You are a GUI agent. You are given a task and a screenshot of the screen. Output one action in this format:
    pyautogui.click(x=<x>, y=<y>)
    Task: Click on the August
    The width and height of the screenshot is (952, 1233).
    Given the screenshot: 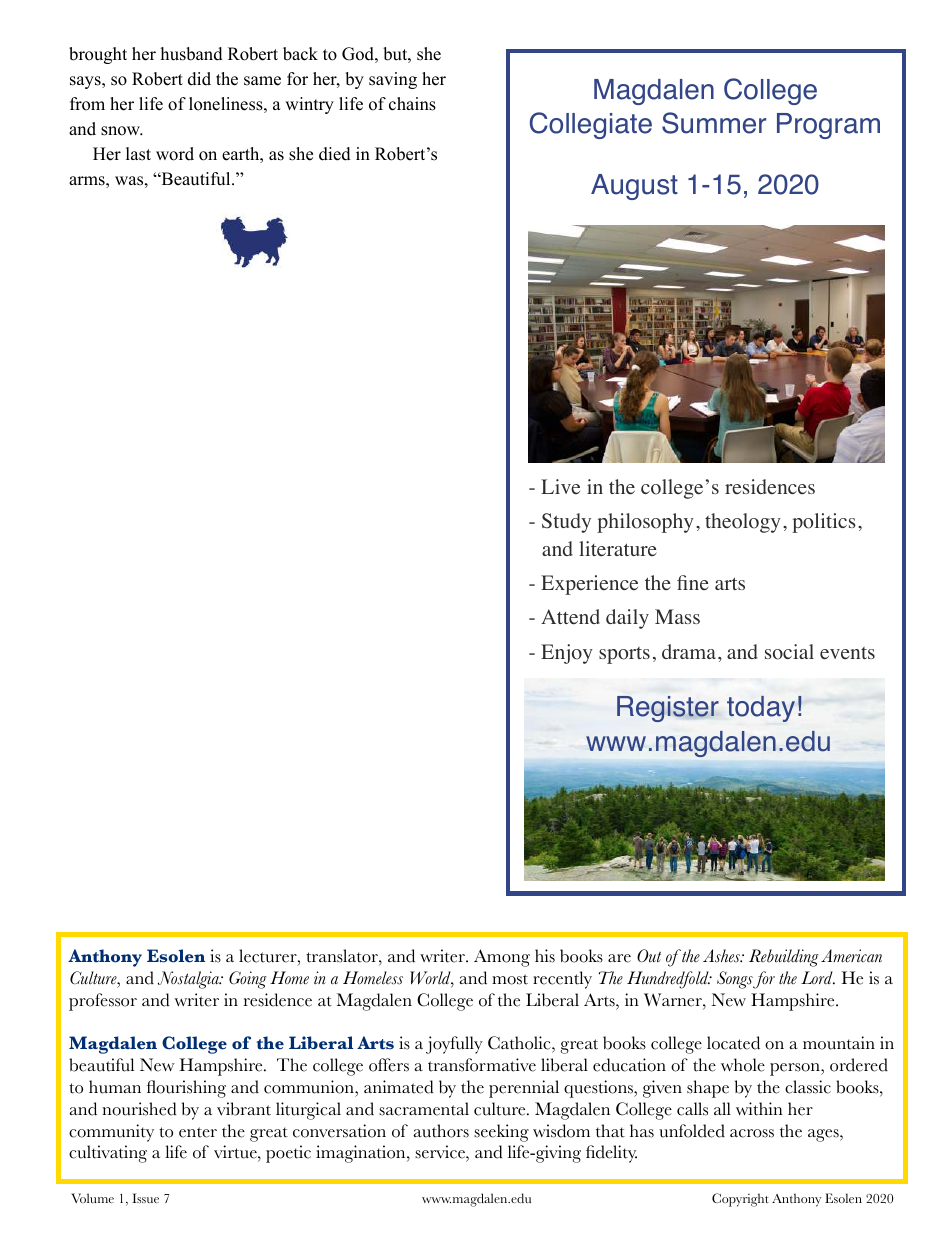 What is the action you would take?
    pyautogui.click(x=634, y=187)
